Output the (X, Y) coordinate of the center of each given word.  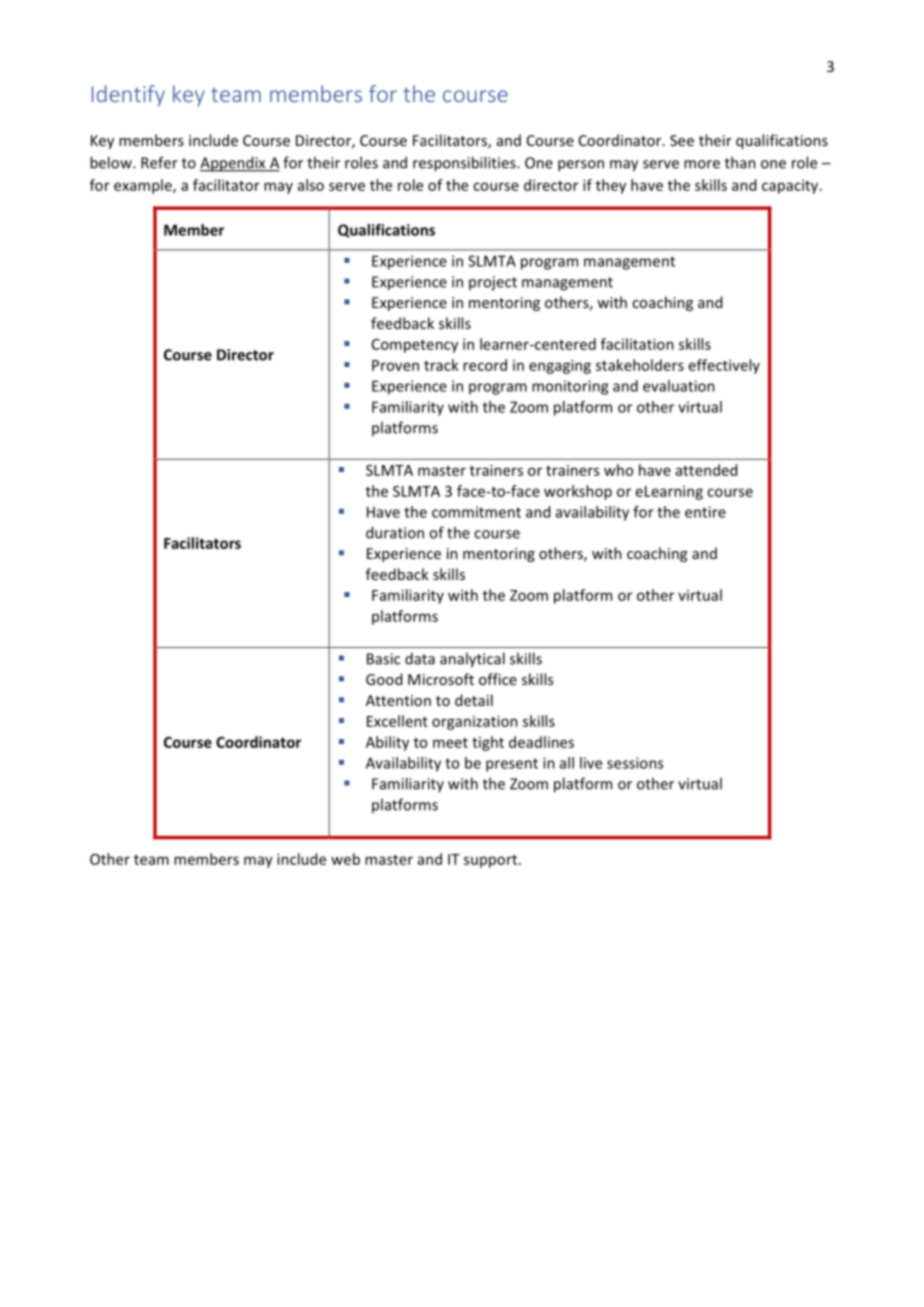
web (345, 859)
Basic (383, 659)
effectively (724, 366)
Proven (395, 365)
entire (705, 512)
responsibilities (465, 164)
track (441, 365)
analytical (472, 660)
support (492, 861)
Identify (128, 96)
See (682, 140)
